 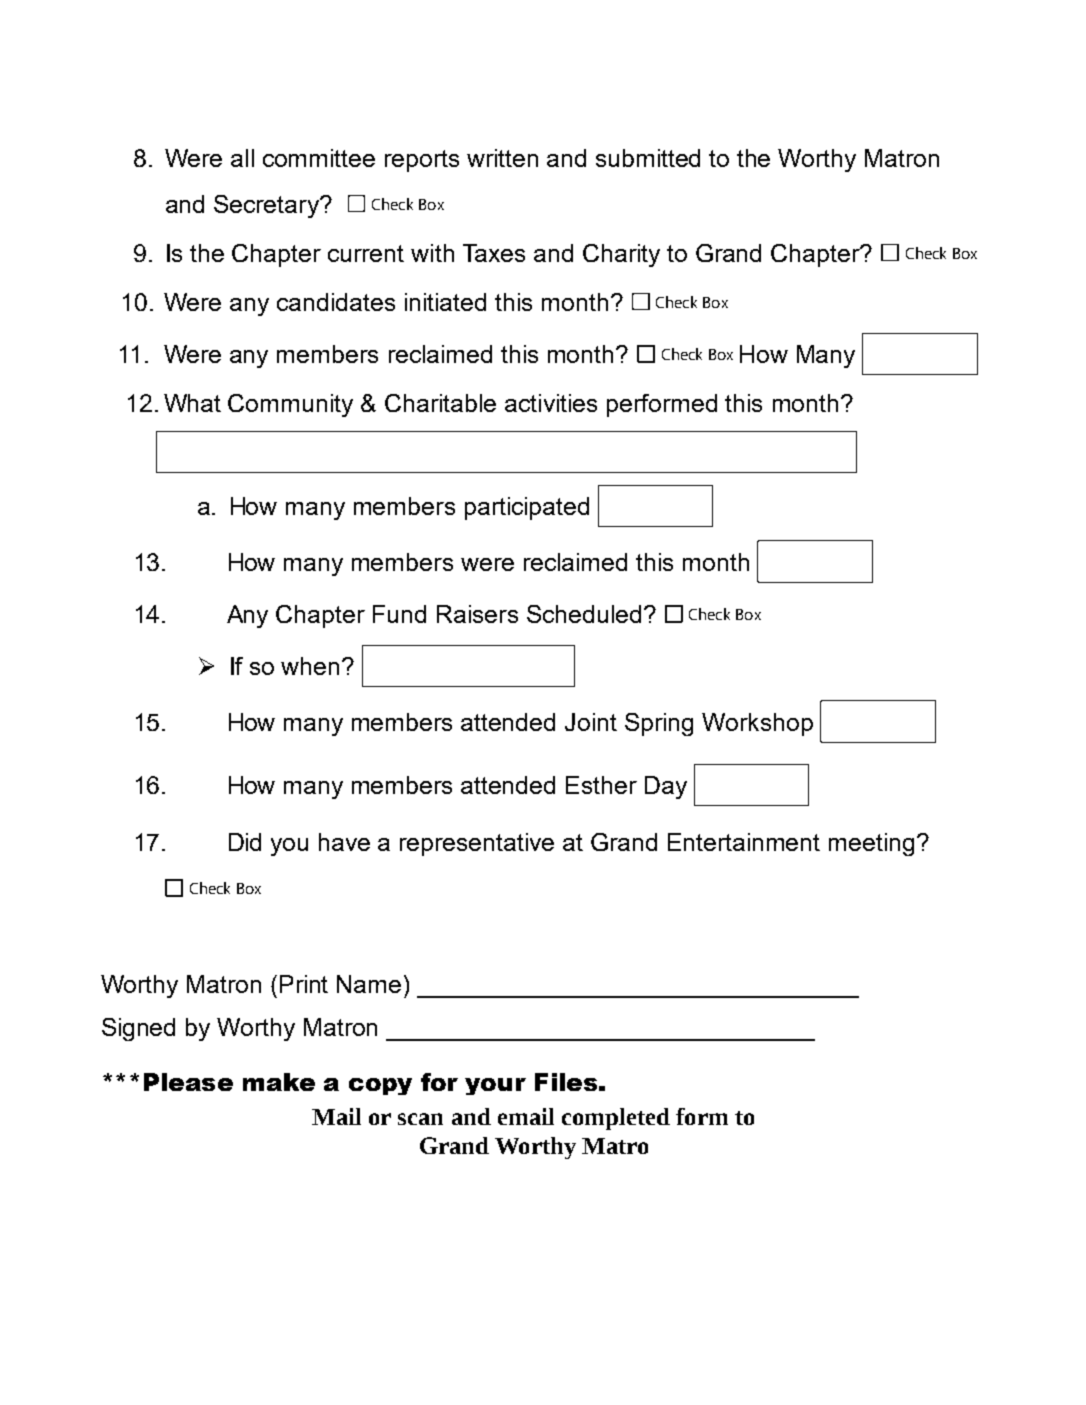 What do you see at coordinates (188, 1082) in the document?
I see `Please` at bounding box center [188, 1082].
